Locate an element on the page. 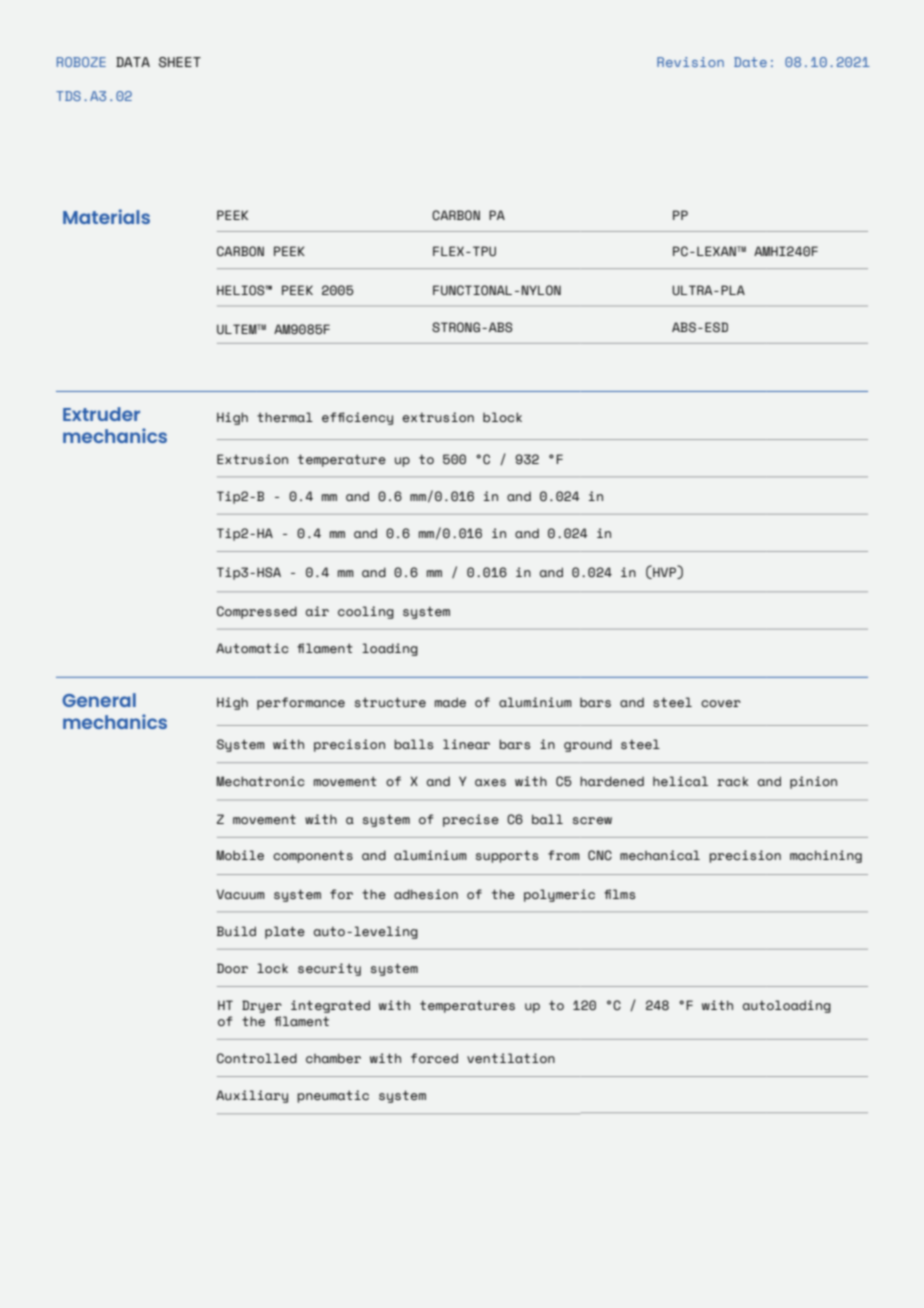 The height and width of the document is (1308, 924). ground is located at coordinates (588, 745).
